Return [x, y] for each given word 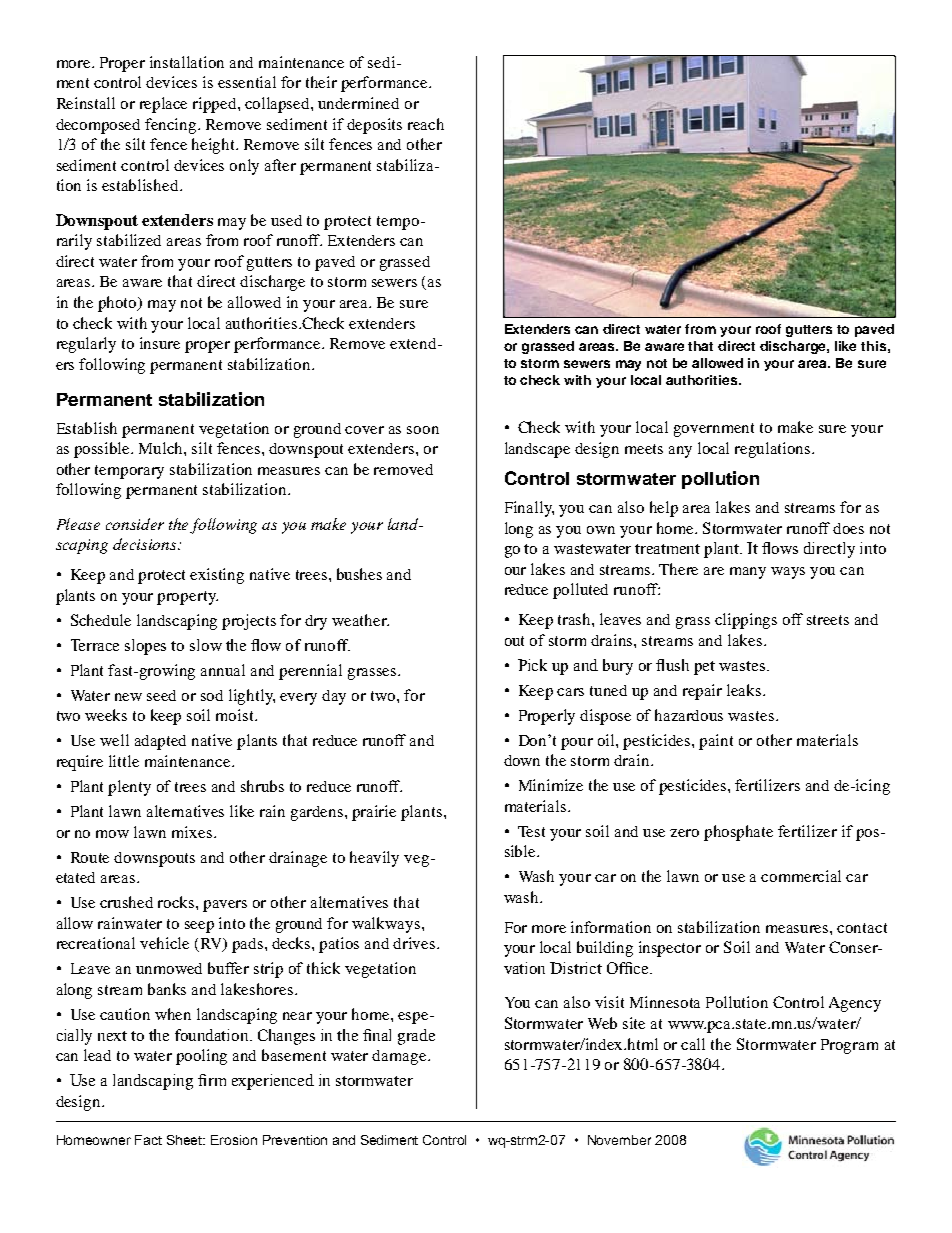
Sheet [186, 1140]
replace [163, 105]
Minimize [551, 785]
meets [644, 449]
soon [423, 430]
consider [135, 524]
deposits [374, 126]
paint [716, 742]
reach [426, 124]
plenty [129, 788]
